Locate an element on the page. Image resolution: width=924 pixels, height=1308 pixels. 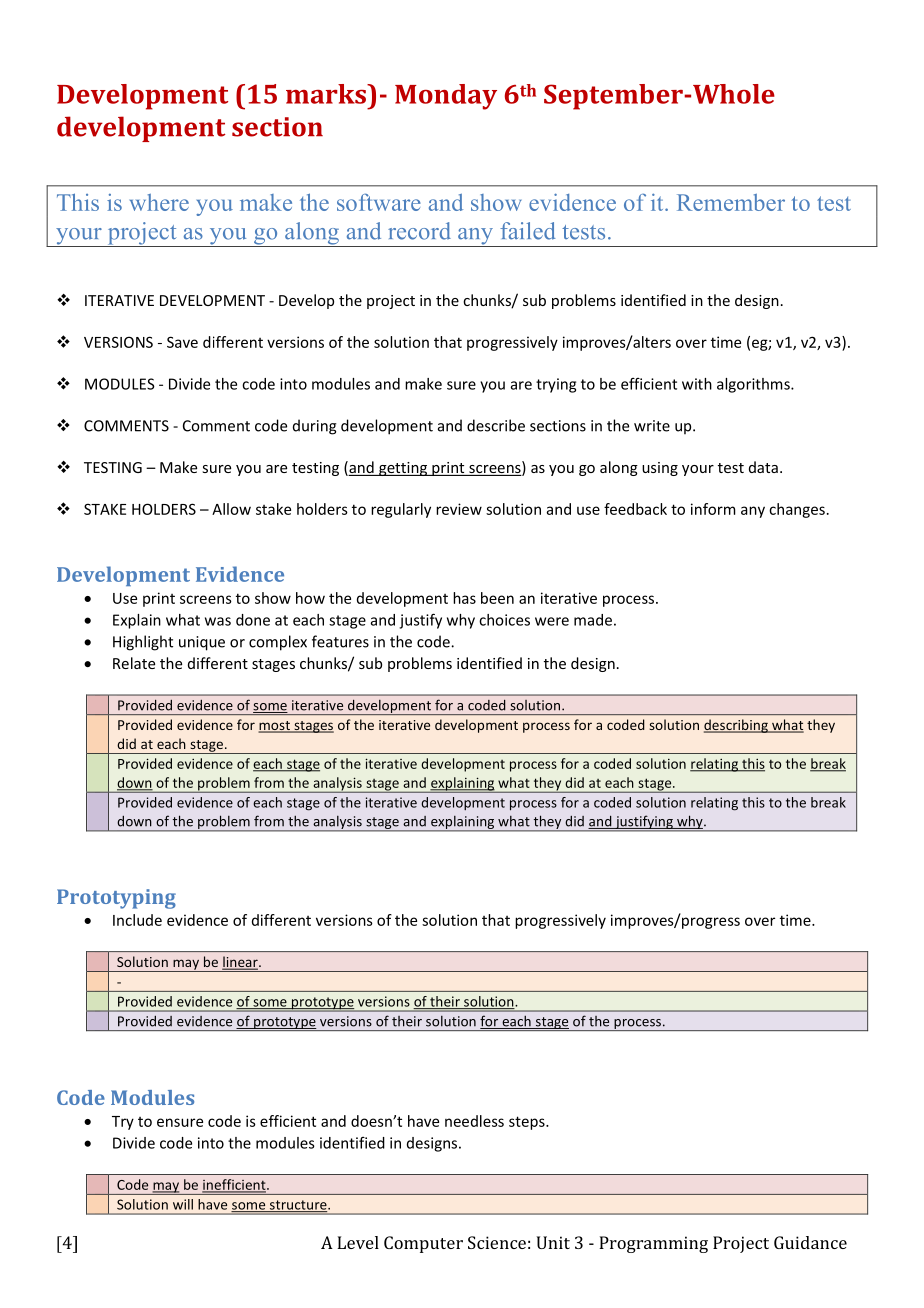
where is located at coordinates (159, 202).
